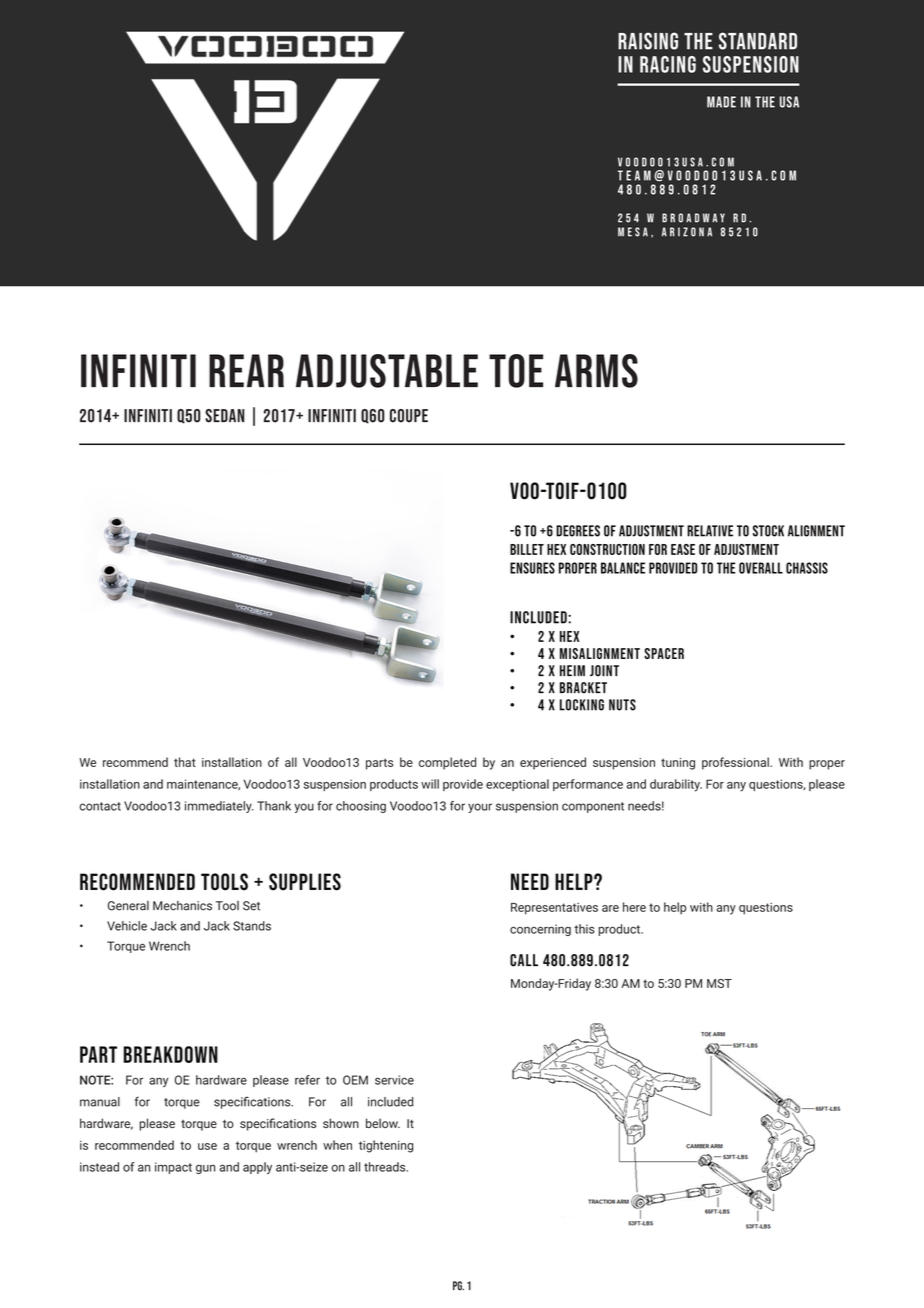 The width and height of the screenshot is (924, 1308). Describe the element at coordinates (185, 762) in the screenshot. I see `that` at that location.
